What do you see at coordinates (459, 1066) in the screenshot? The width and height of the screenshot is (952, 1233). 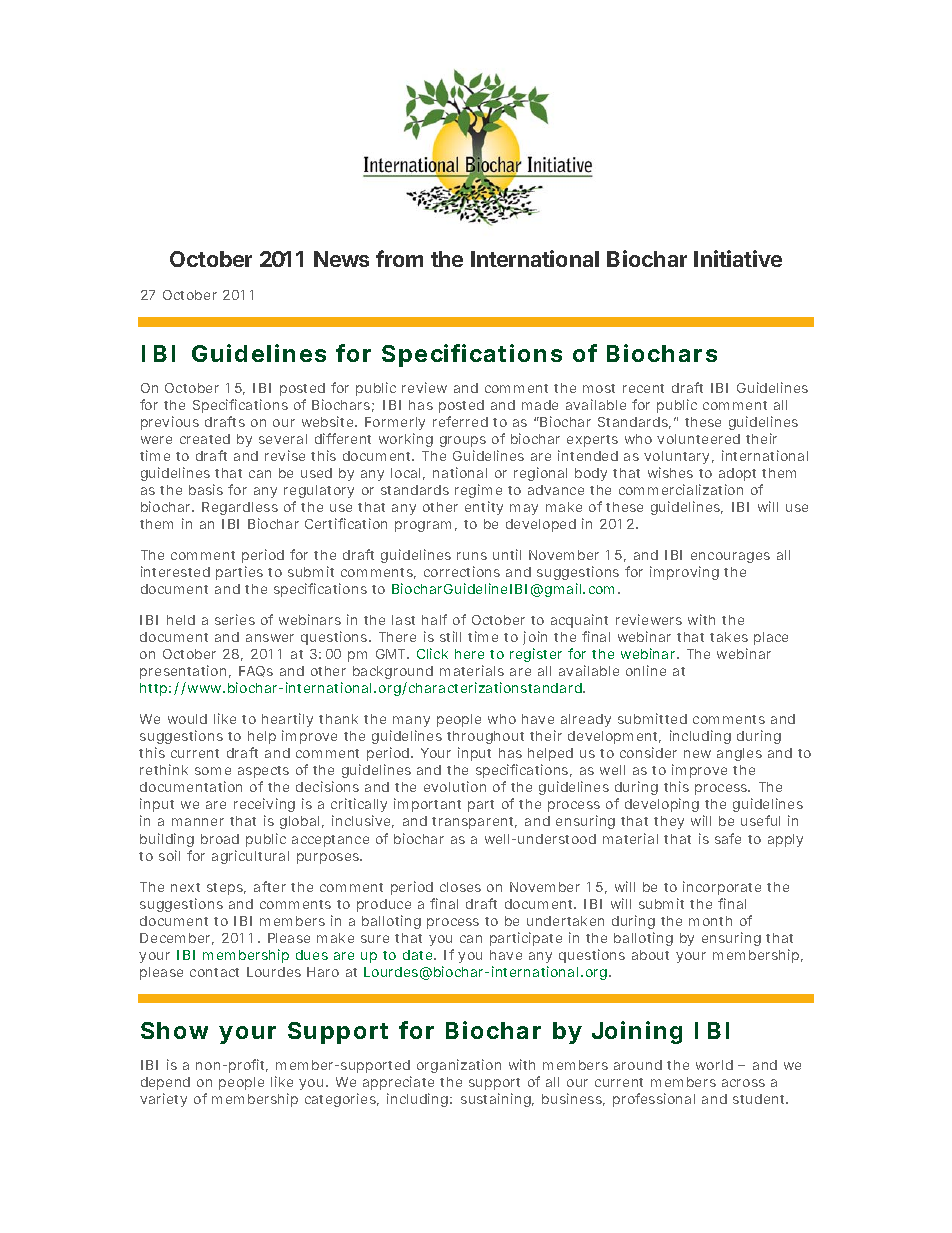 I see `organization` at bounding box center [459, 1066].
